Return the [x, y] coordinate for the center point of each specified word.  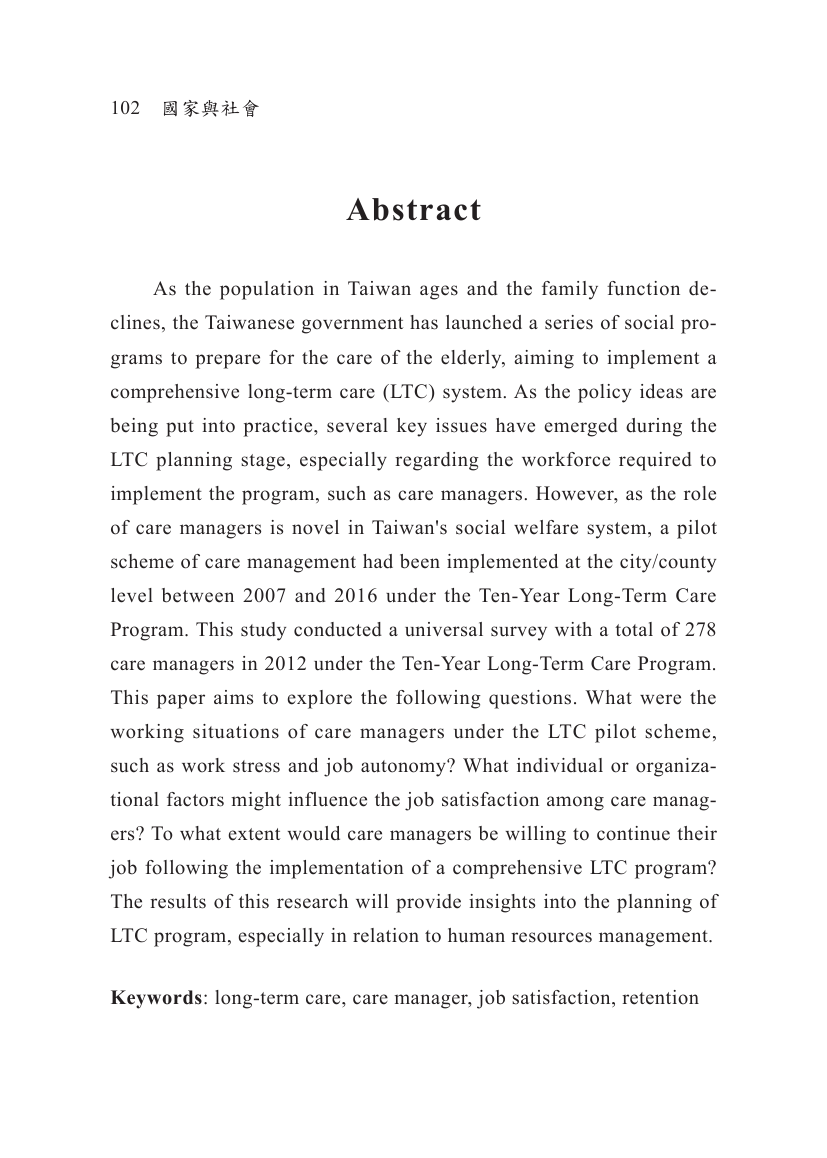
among [575, 803]
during [654, 427]
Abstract [413, 209]
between [198, 595]
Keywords [156, 999]
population [267, 290]
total [634, 629]
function [643, 288]
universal [444, 629]
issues [461, 425]
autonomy [404, 768]
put [180, 428]
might [256, 801]
